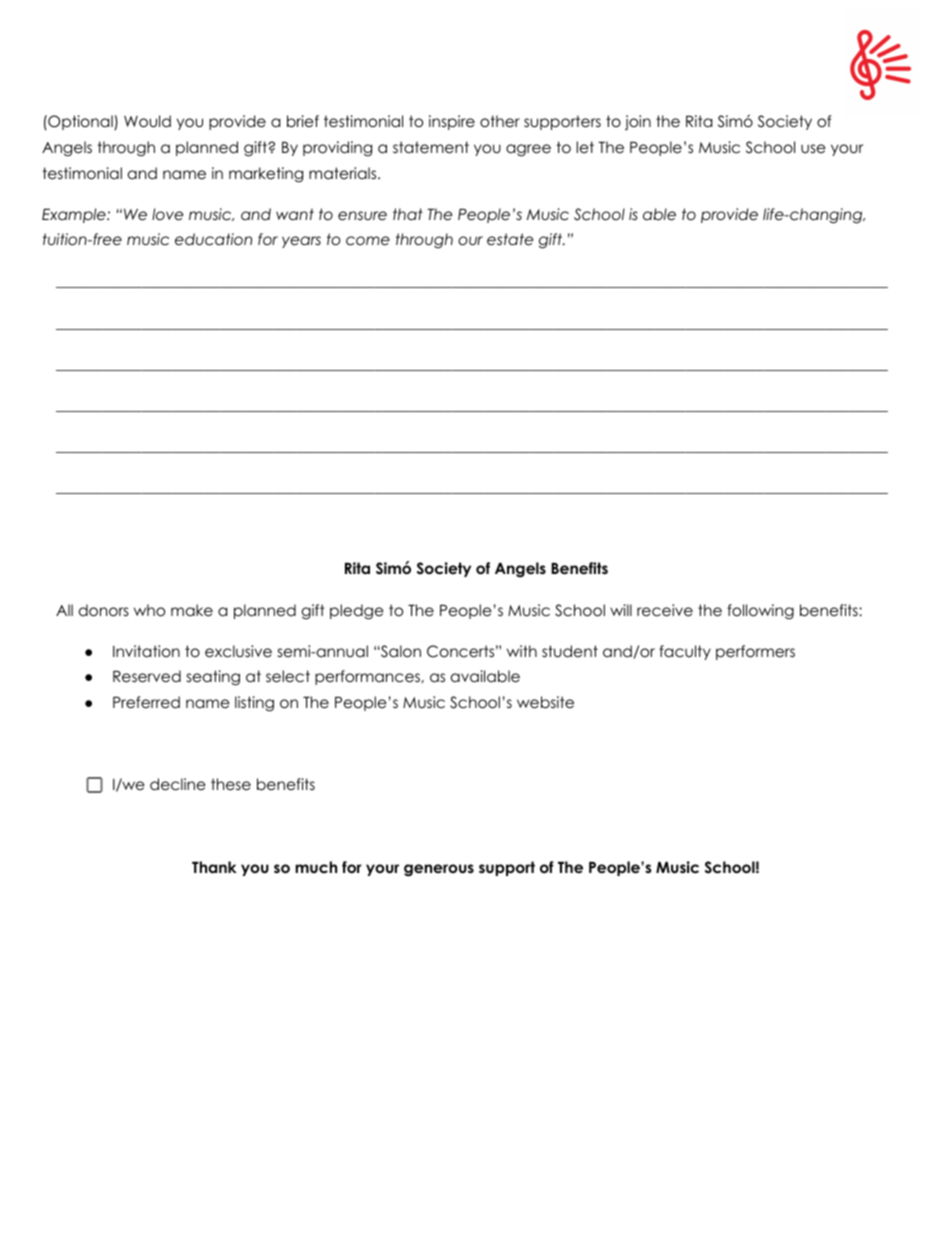 The width and height of the page is (952, 1233). What do you see at coordinates (368, 241) in the page?
I see `come` at bounding box center [368, 241].
